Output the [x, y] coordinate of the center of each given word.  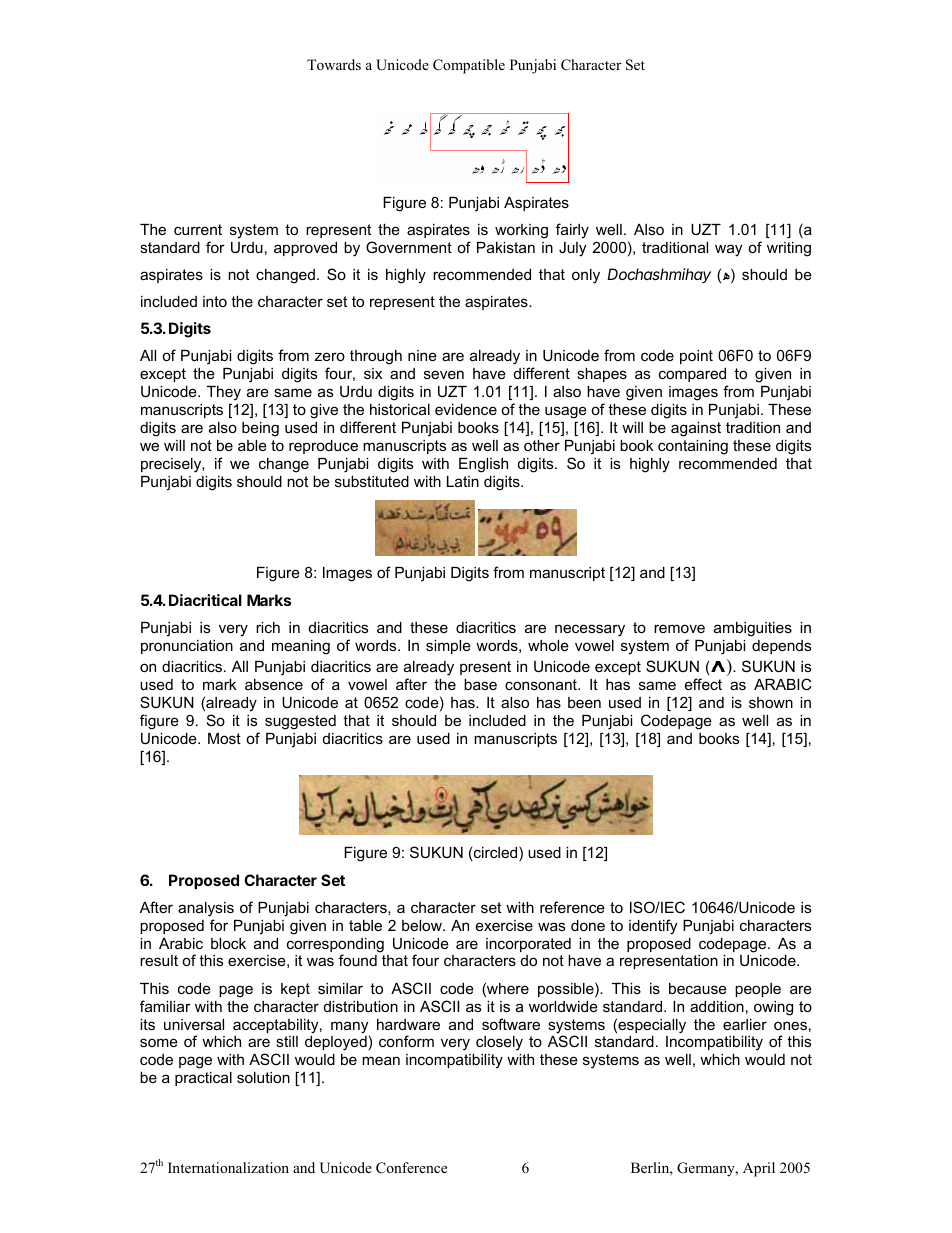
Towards [334, 64]
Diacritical [205, 600]
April [759, 1169]
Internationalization [228, 1167]
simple [448, 647]
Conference [411, 1168]
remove [679, 628]
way [728, 250]
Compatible [469, 66]
